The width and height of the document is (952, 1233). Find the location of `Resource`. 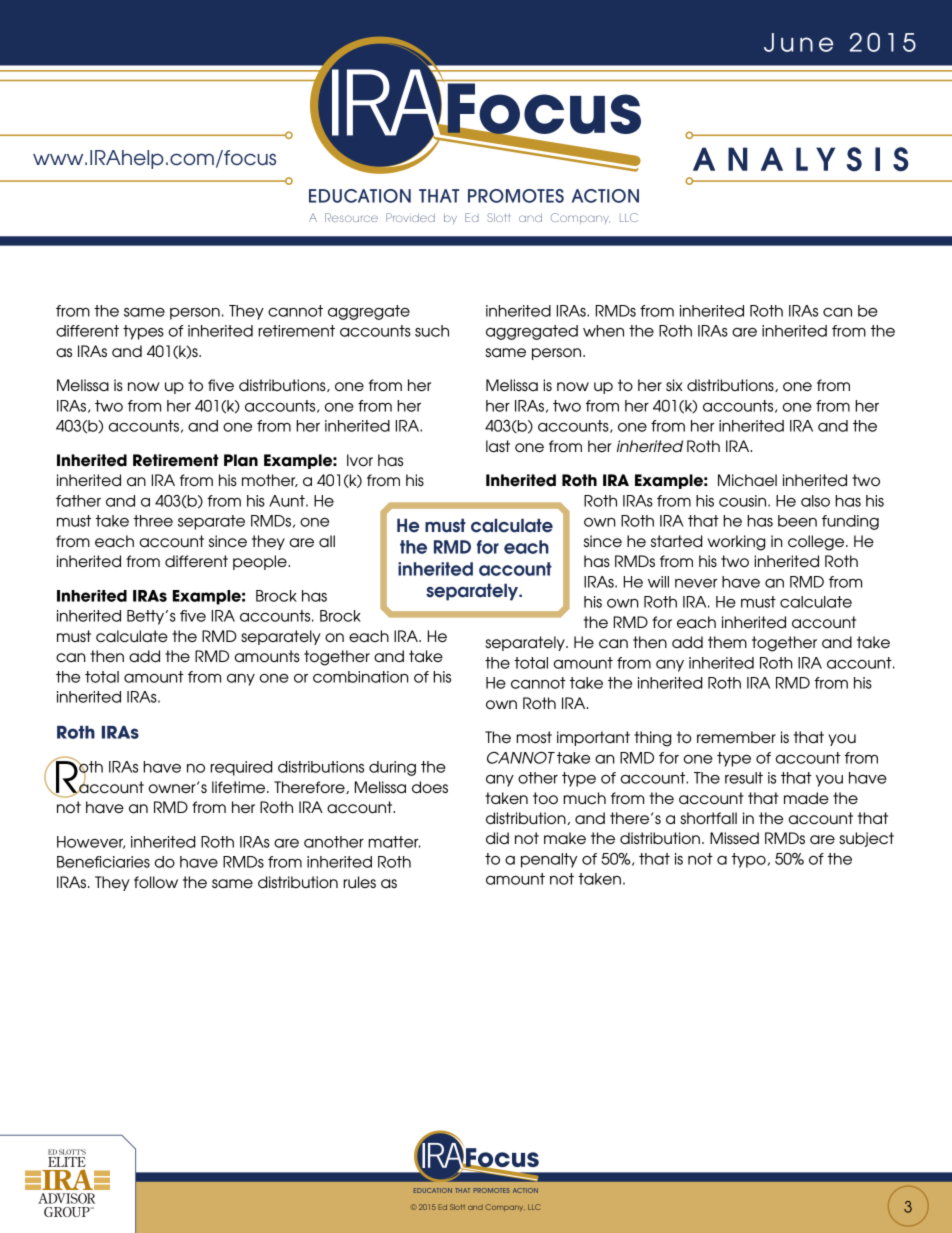

Resource is located at coordinates (351, 217).
